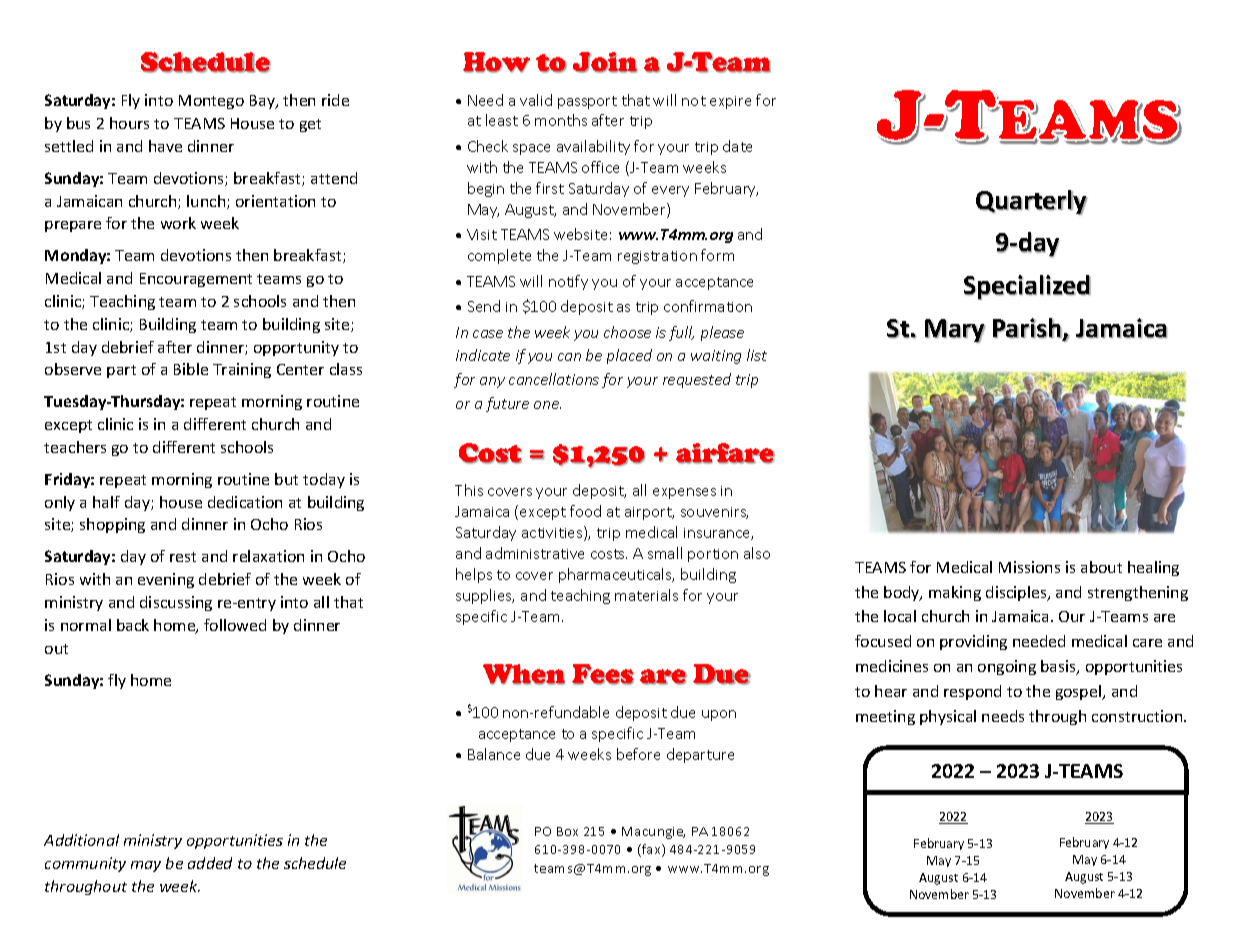 The width and height of the screenshot is (1233, 952). What do you see at coordinates (191, 369) in the screenshot?
I see `Bible` at bounding box center [191, 369].
